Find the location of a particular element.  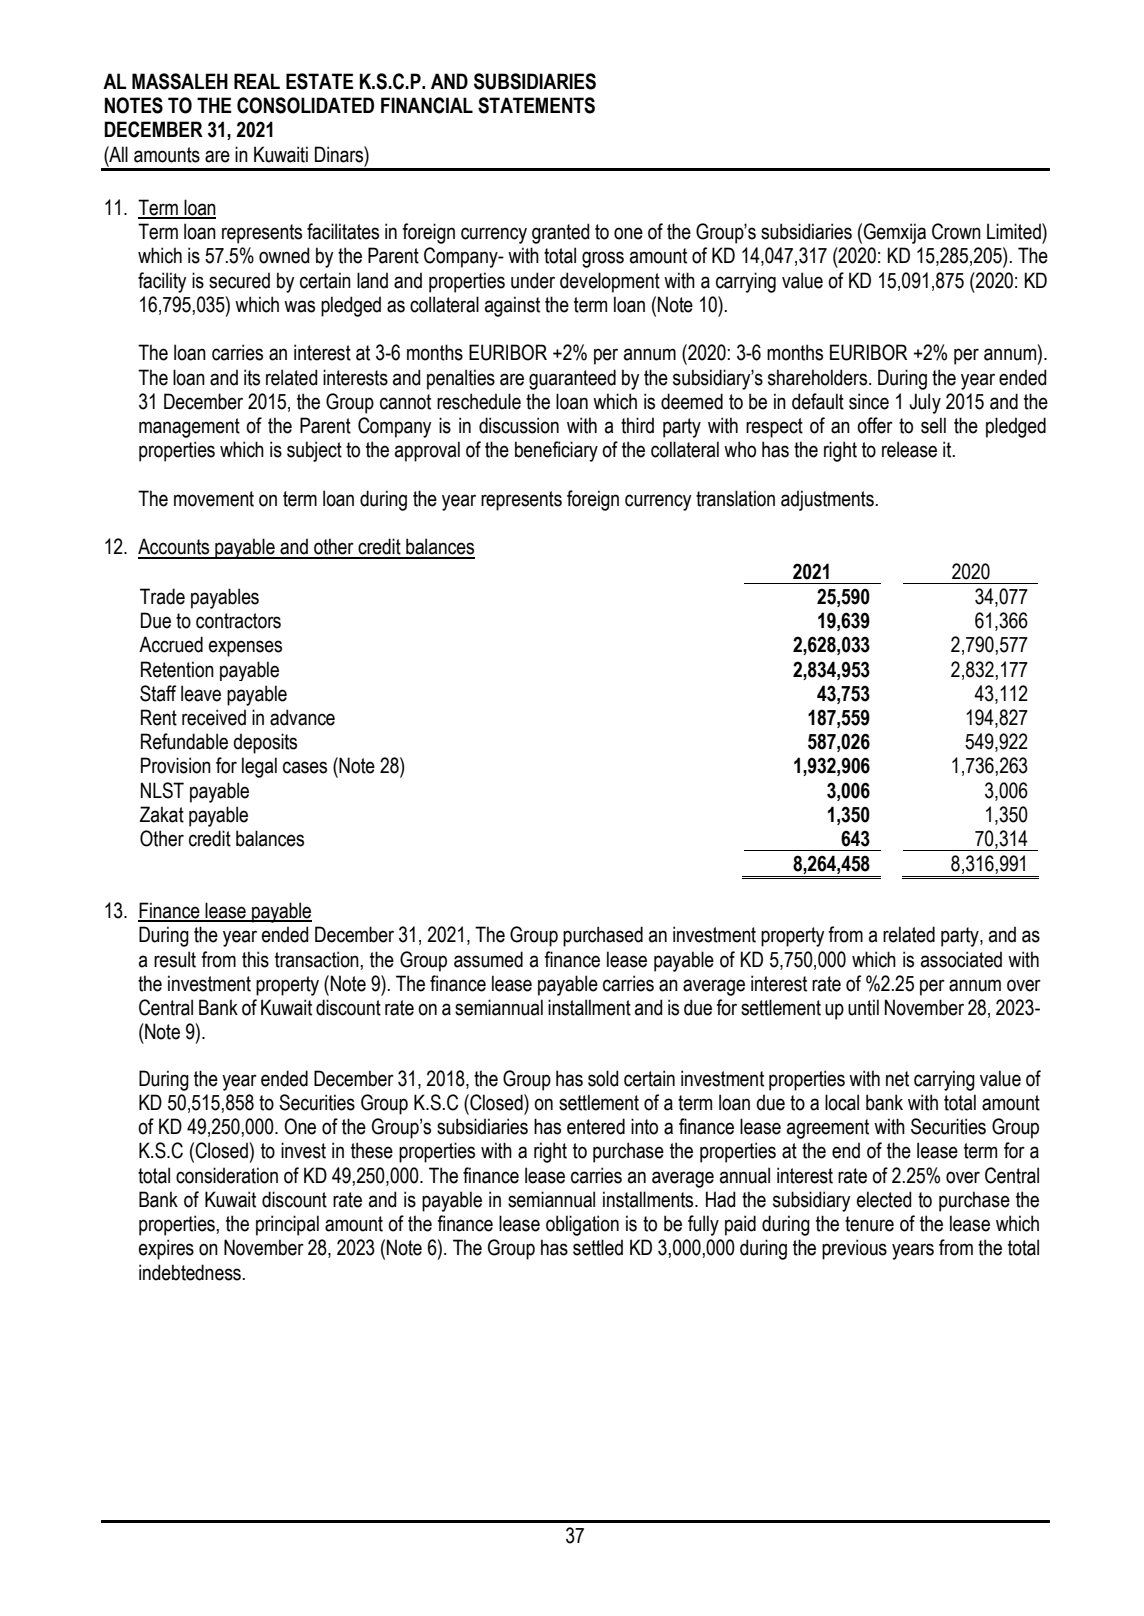

expenses is located at coordinates (245, 648).
